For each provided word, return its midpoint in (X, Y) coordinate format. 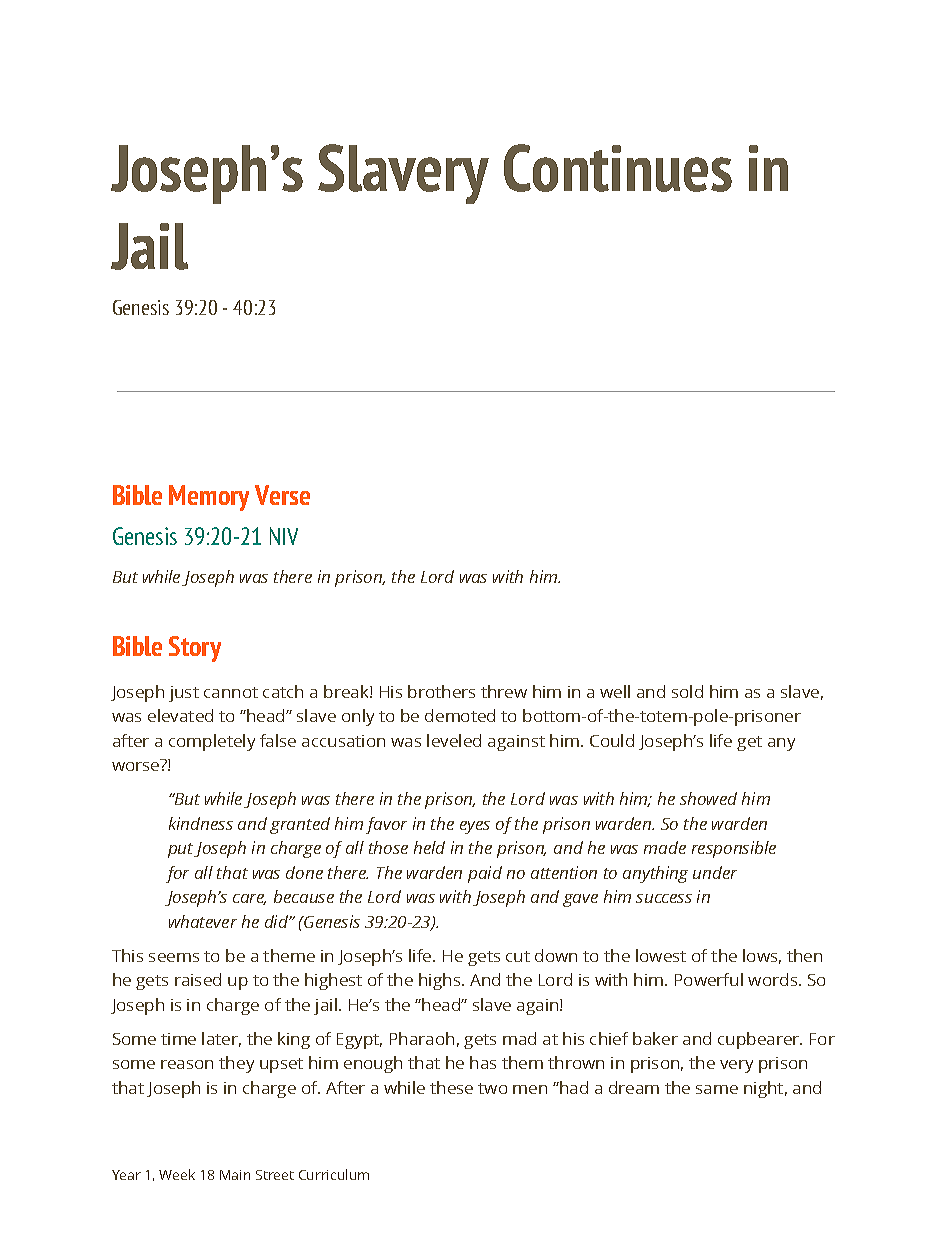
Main (235, 1175)
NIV (284, 536)
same (717, 1089)
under (715, 872)
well (615, 691)
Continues (618, 168)
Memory (209, 498)
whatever (203, 921)
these (451, 1087)
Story (195, 649)
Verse (282, 495)
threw (504, 691)
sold (687, 691)
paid (485, 874)
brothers (441, 691)
